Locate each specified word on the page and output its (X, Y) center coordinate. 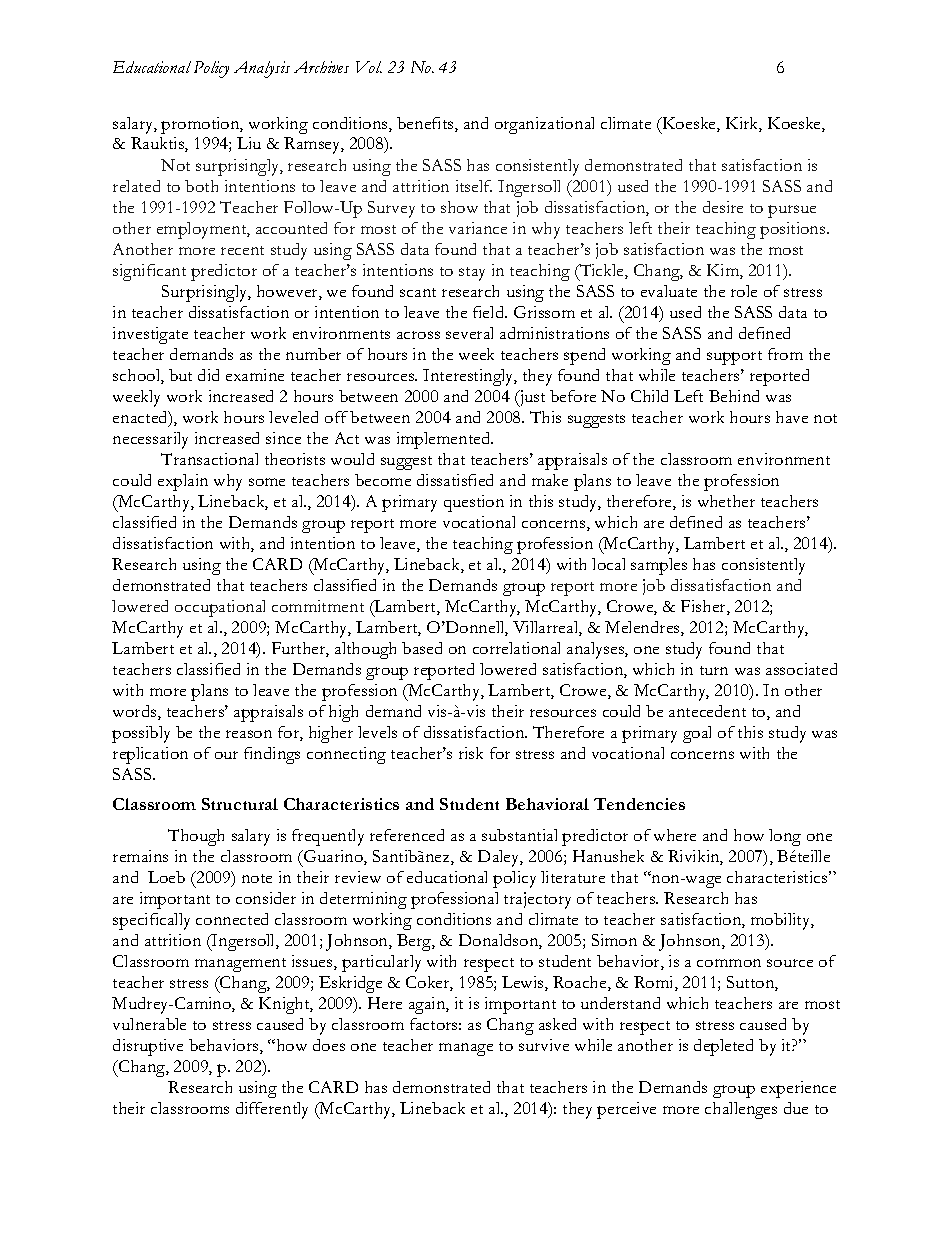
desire (723, 207)
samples (659, 566)
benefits (426, 124)
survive (544, 1045)
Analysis (262, 69)
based (422, 648)
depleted (723, 1047)
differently (272, 1110)
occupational (220, 608)
